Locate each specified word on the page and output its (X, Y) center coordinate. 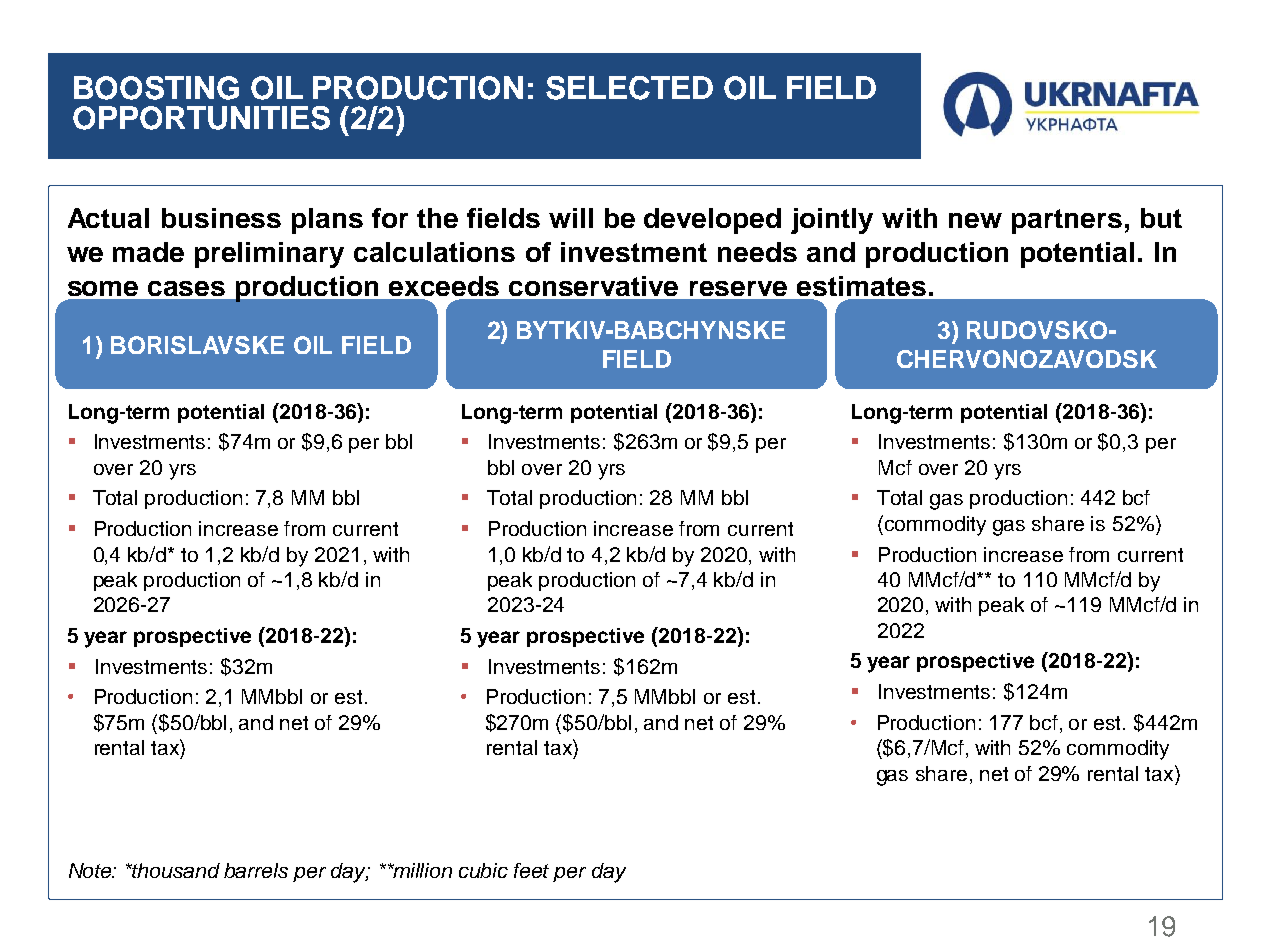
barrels (256, 870)
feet (531, 870)
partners (1067, 221)
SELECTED (629, 88)
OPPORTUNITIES (201, 118)
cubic (483, 870)
